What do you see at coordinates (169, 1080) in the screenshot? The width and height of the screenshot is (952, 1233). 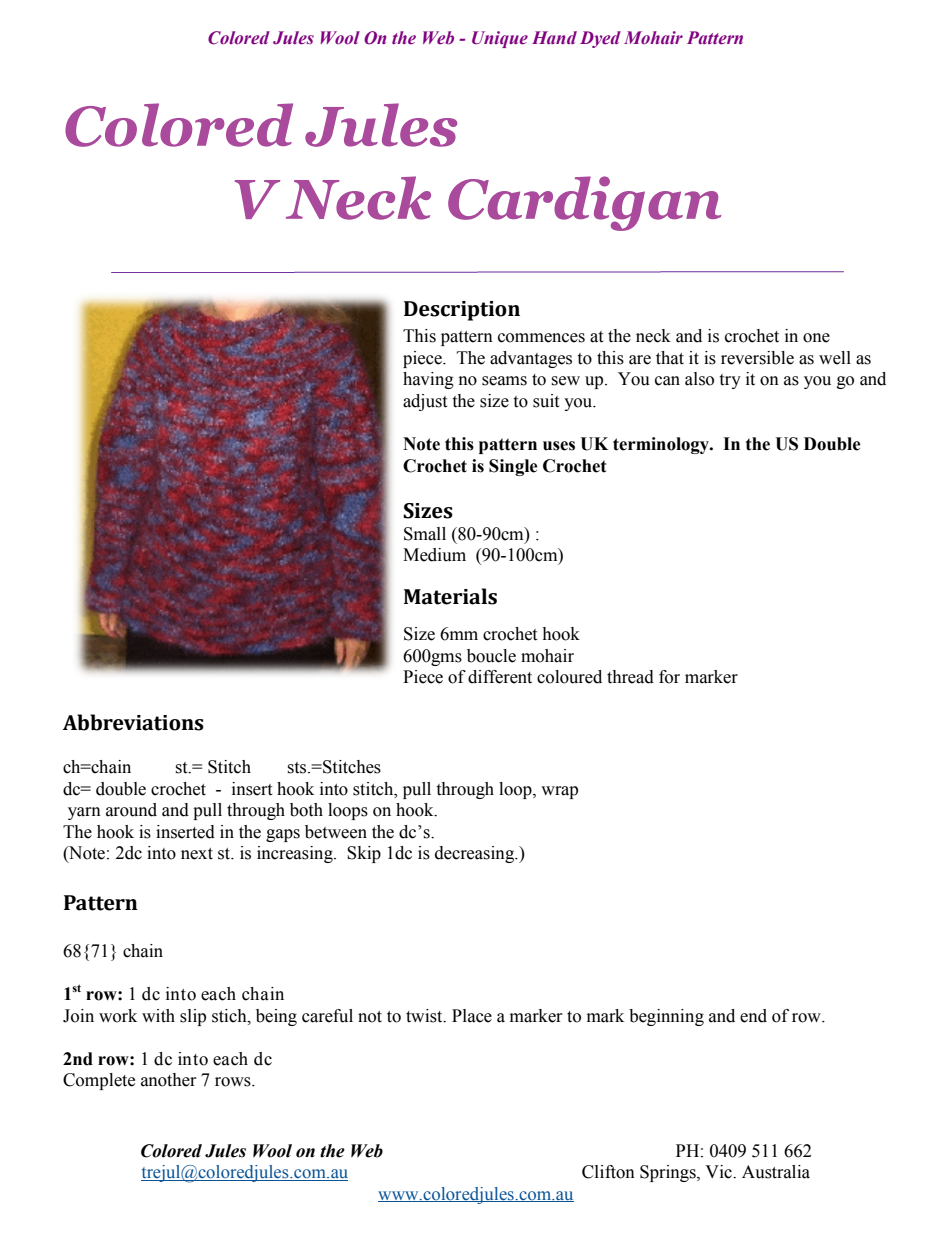 I see `another` at bounding box center [169, 1080].
